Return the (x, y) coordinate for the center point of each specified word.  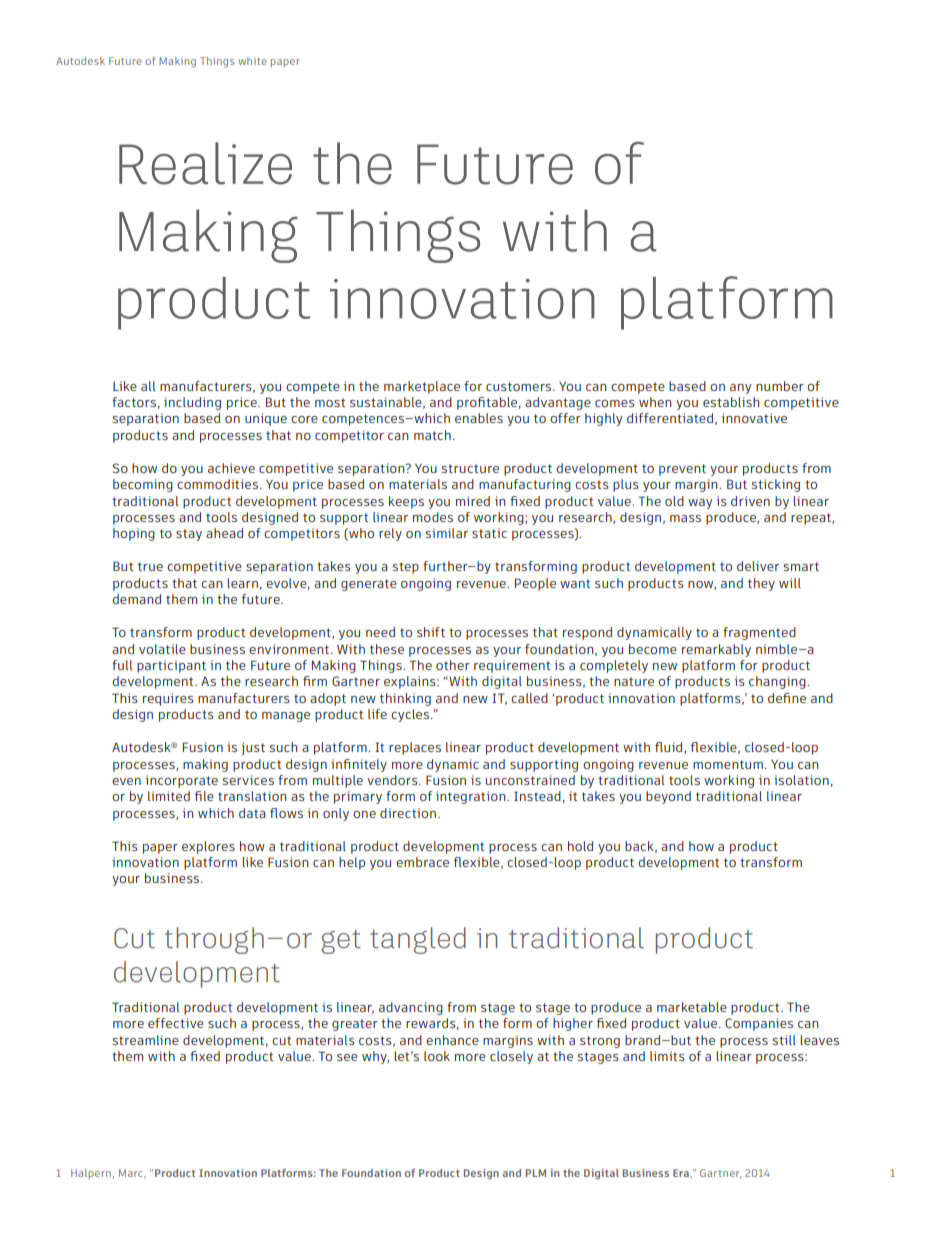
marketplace (422, 387)
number (780, 386)
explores (208, 847)
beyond (668, 797)
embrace (422, 862)
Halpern (91, 1174)
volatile (162, 649)
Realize (205, 163)
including (192, 403)
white (253, 61)
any (740, 389)
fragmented (759, 633)
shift (431, 632)
